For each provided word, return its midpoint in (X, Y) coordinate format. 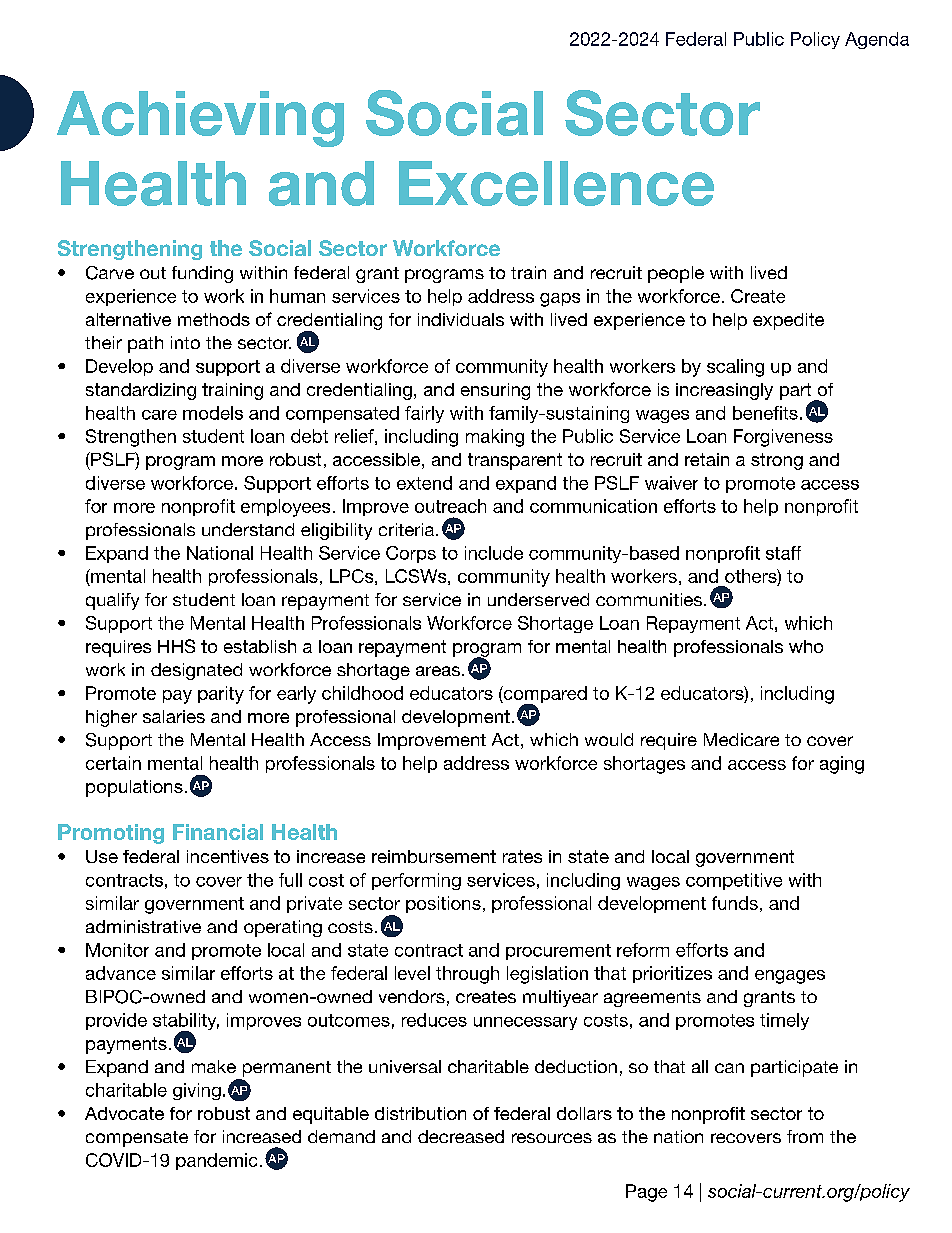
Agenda (877, 40)
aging (842, 765)
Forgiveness (783, 438)
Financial (218, 832)
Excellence (556, 183)
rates (522, 856)
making (495, 438)
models (213, 413)
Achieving (200, 119)
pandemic (216, 1161)
